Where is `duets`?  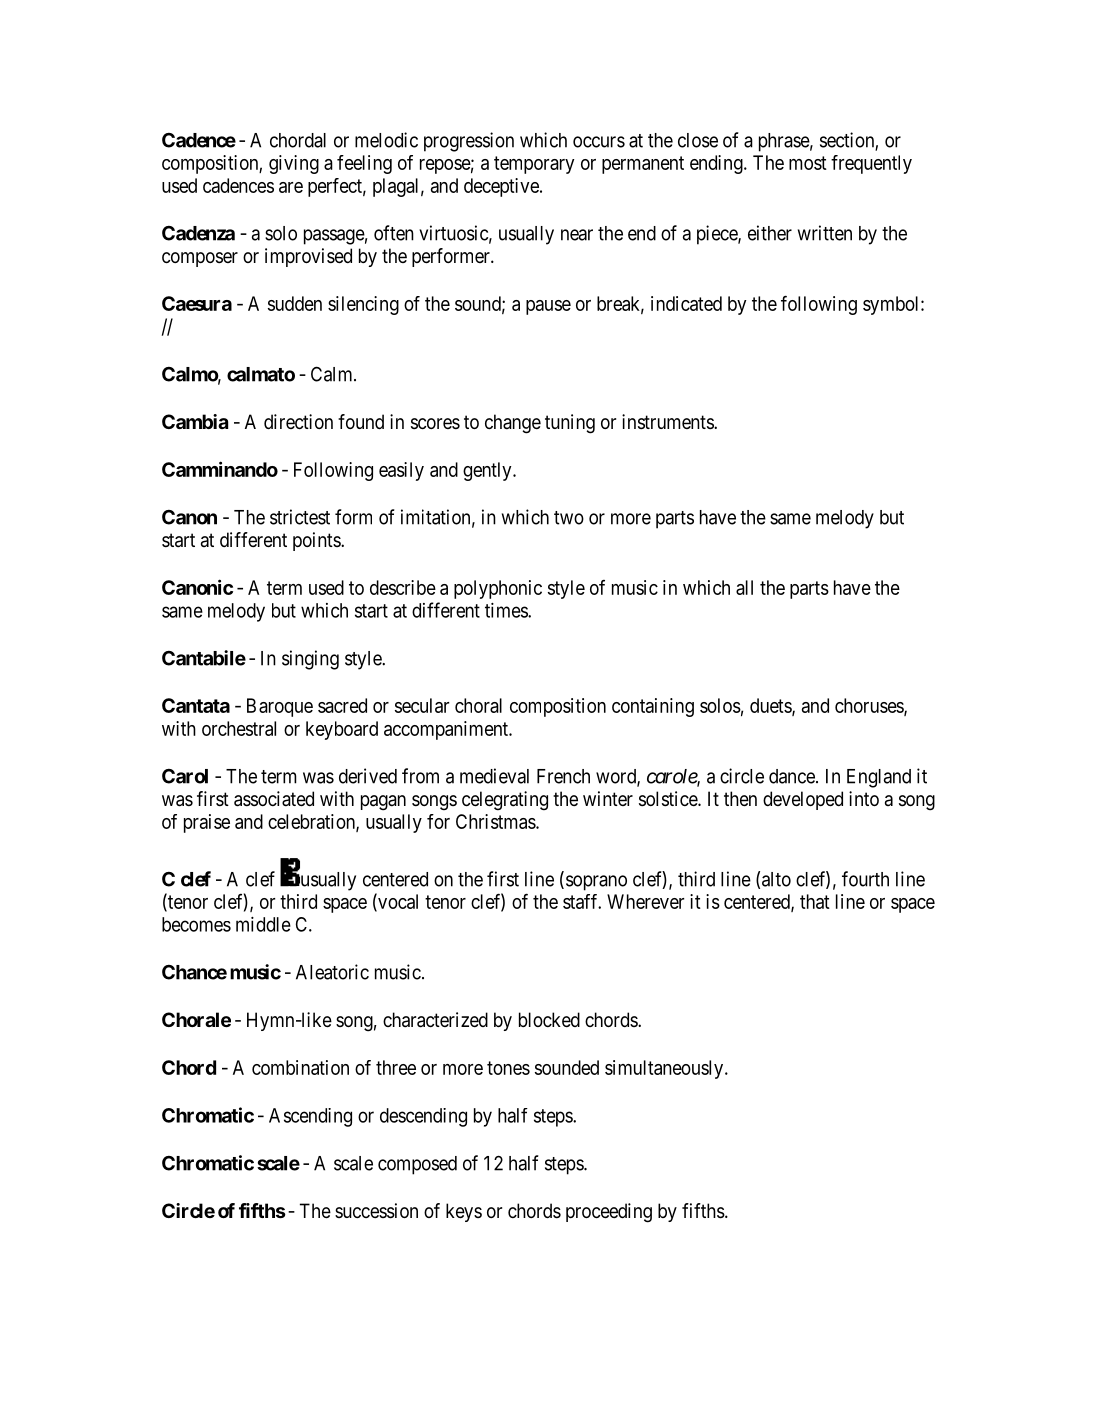 duets is located at coordinates (771, 706).
